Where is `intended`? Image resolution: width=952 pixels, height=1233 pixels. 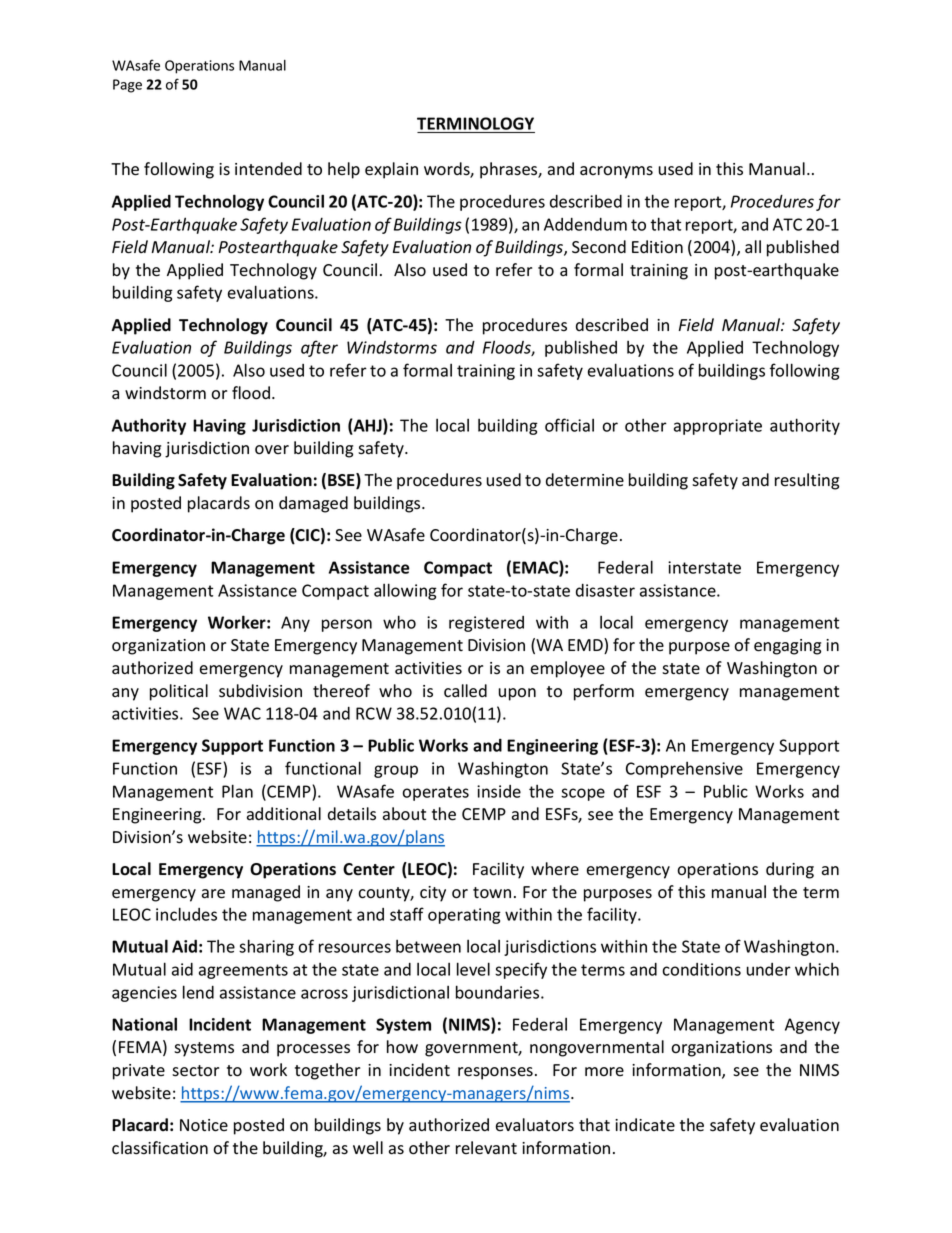
intended is located at coordinates (268, 169).
